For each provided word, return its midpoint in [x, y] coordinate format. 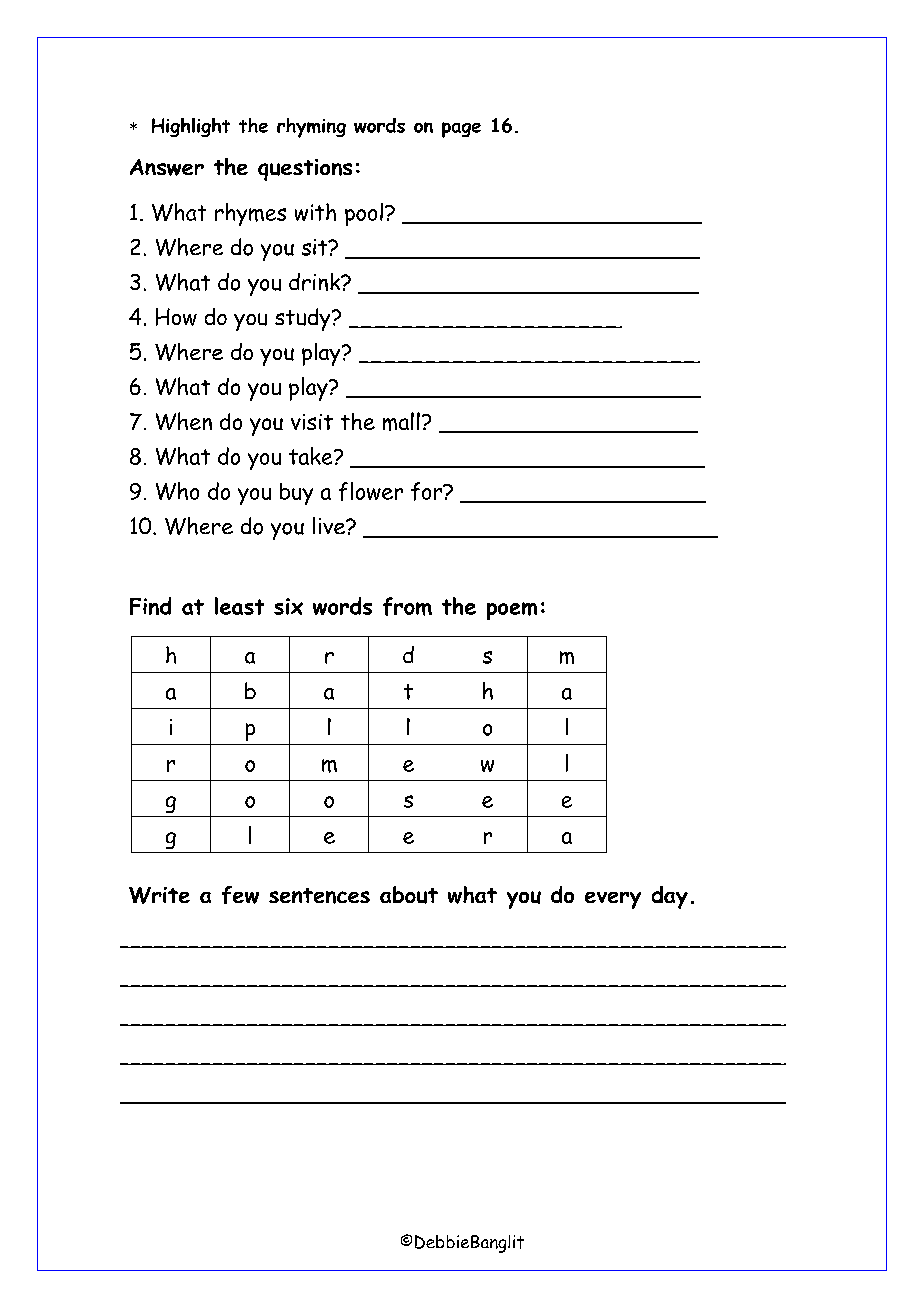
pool [364, 214]
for [428, 491]
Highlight [191, 127]
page [461, 130]
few [240, 895]
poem [512, 611]
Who [177, 491]
